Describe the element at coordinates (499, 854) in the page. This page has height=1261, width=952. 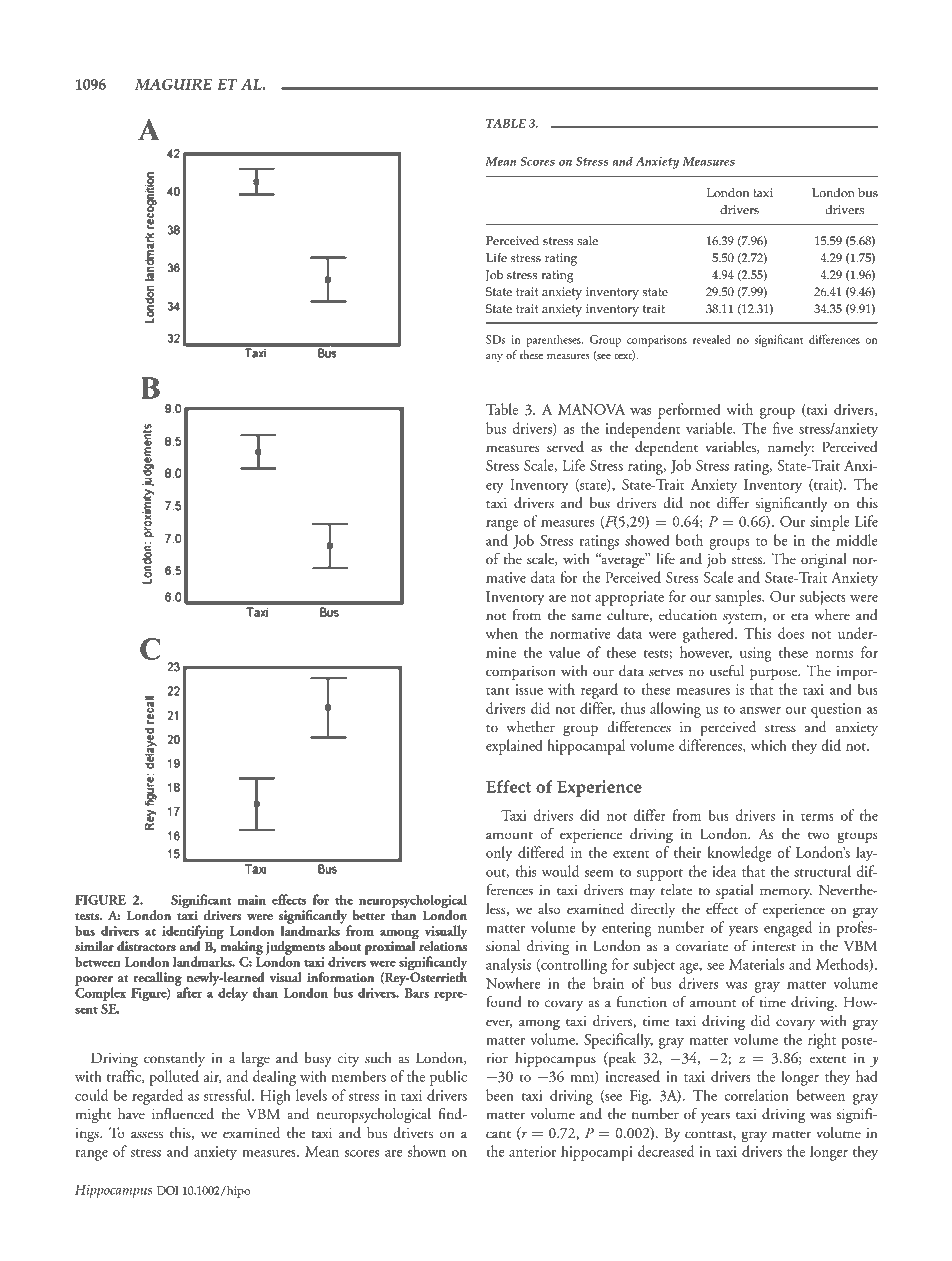
I see `only` at that location.
